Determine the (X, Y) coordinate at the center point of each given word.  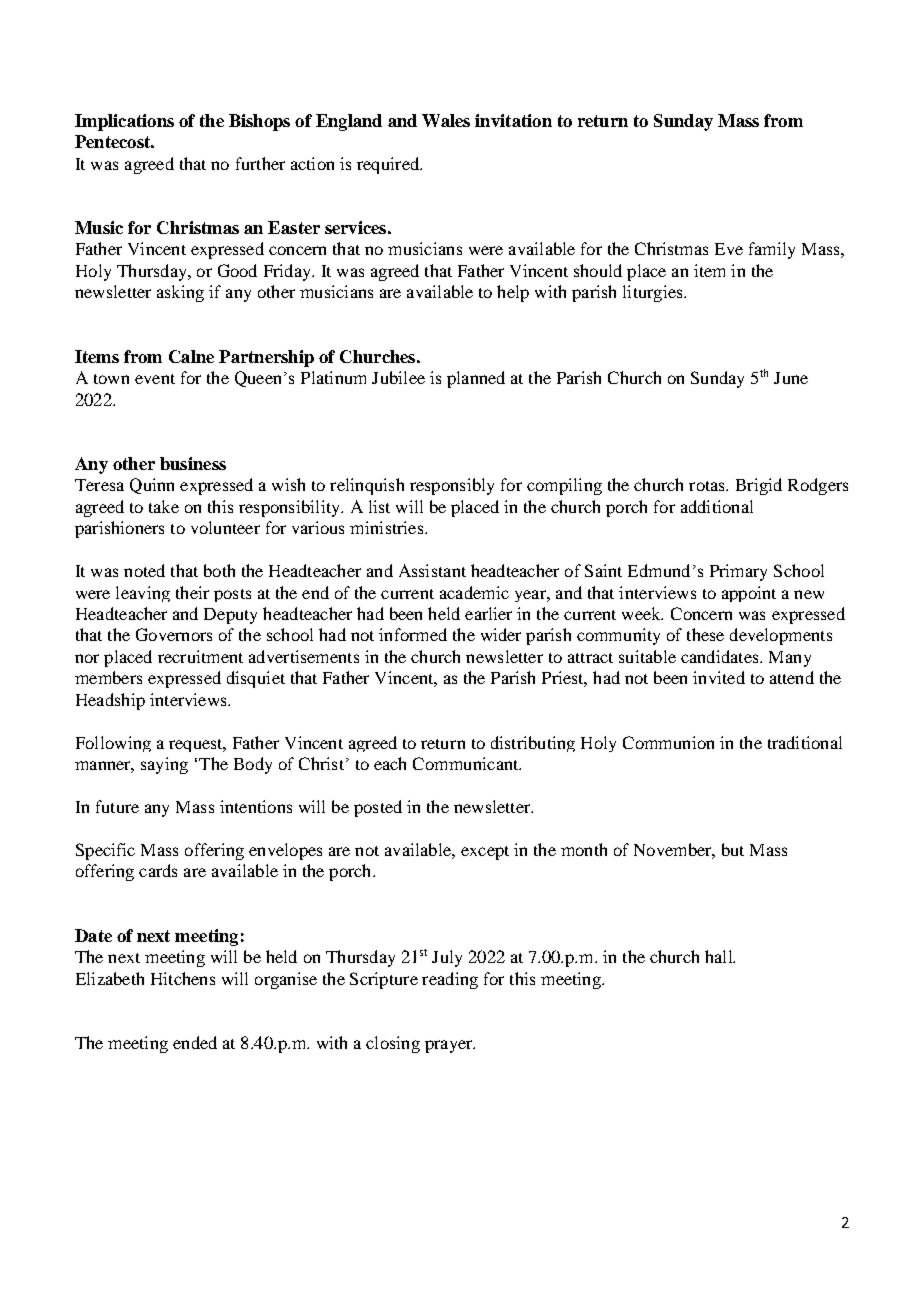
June (791, 378)
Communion (668, 742)
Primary (738, 572)
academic (474, 592)
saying (164, 765)
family (772, 250)
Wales (446, 120)
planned (476, 379)
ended (195, 1042)
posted (378, 808)
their (192, 592)
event (155, 379)
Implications (124, 122)
